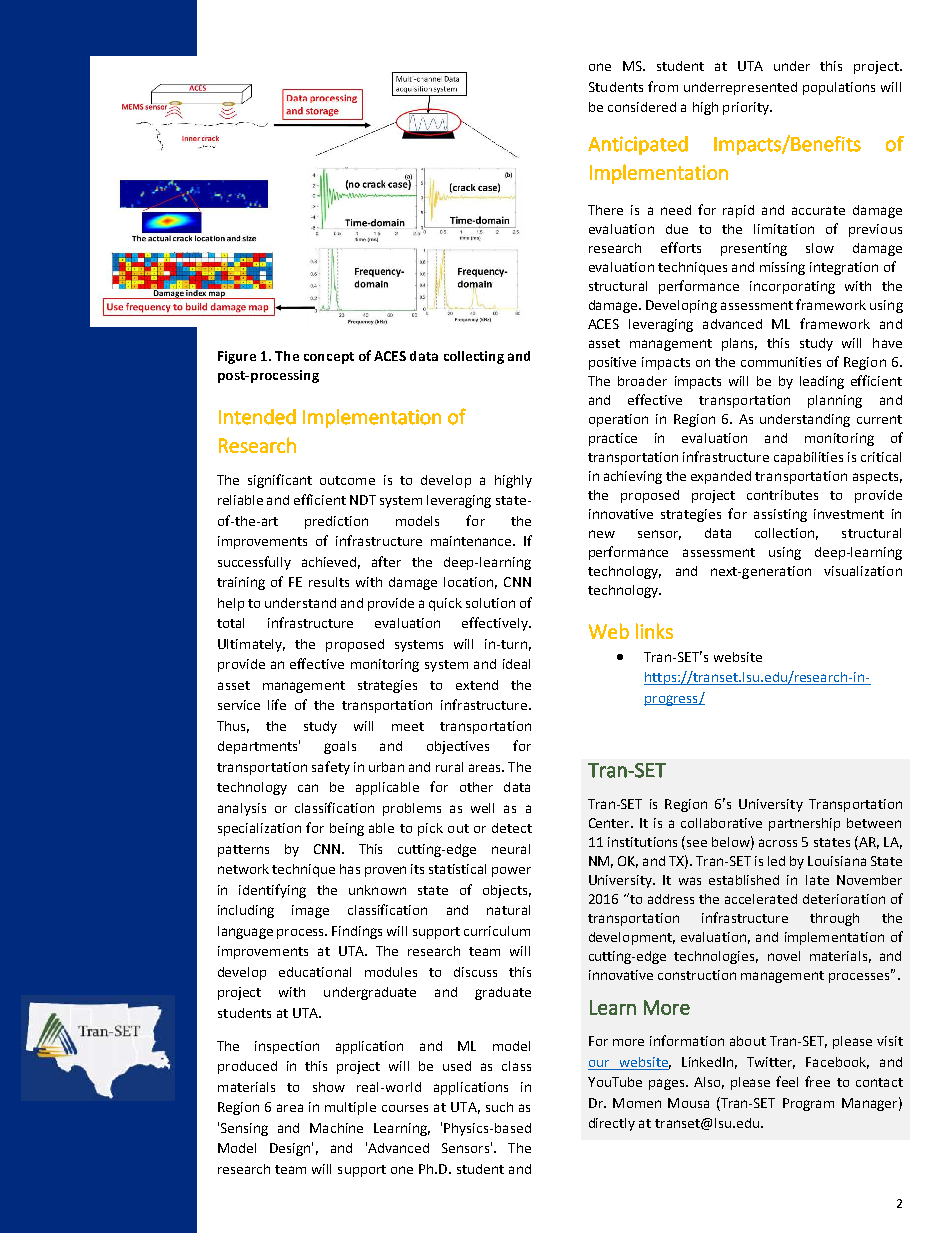  Describe the element at coordinates (839, 88) in the image. I see `populations` at that location.
